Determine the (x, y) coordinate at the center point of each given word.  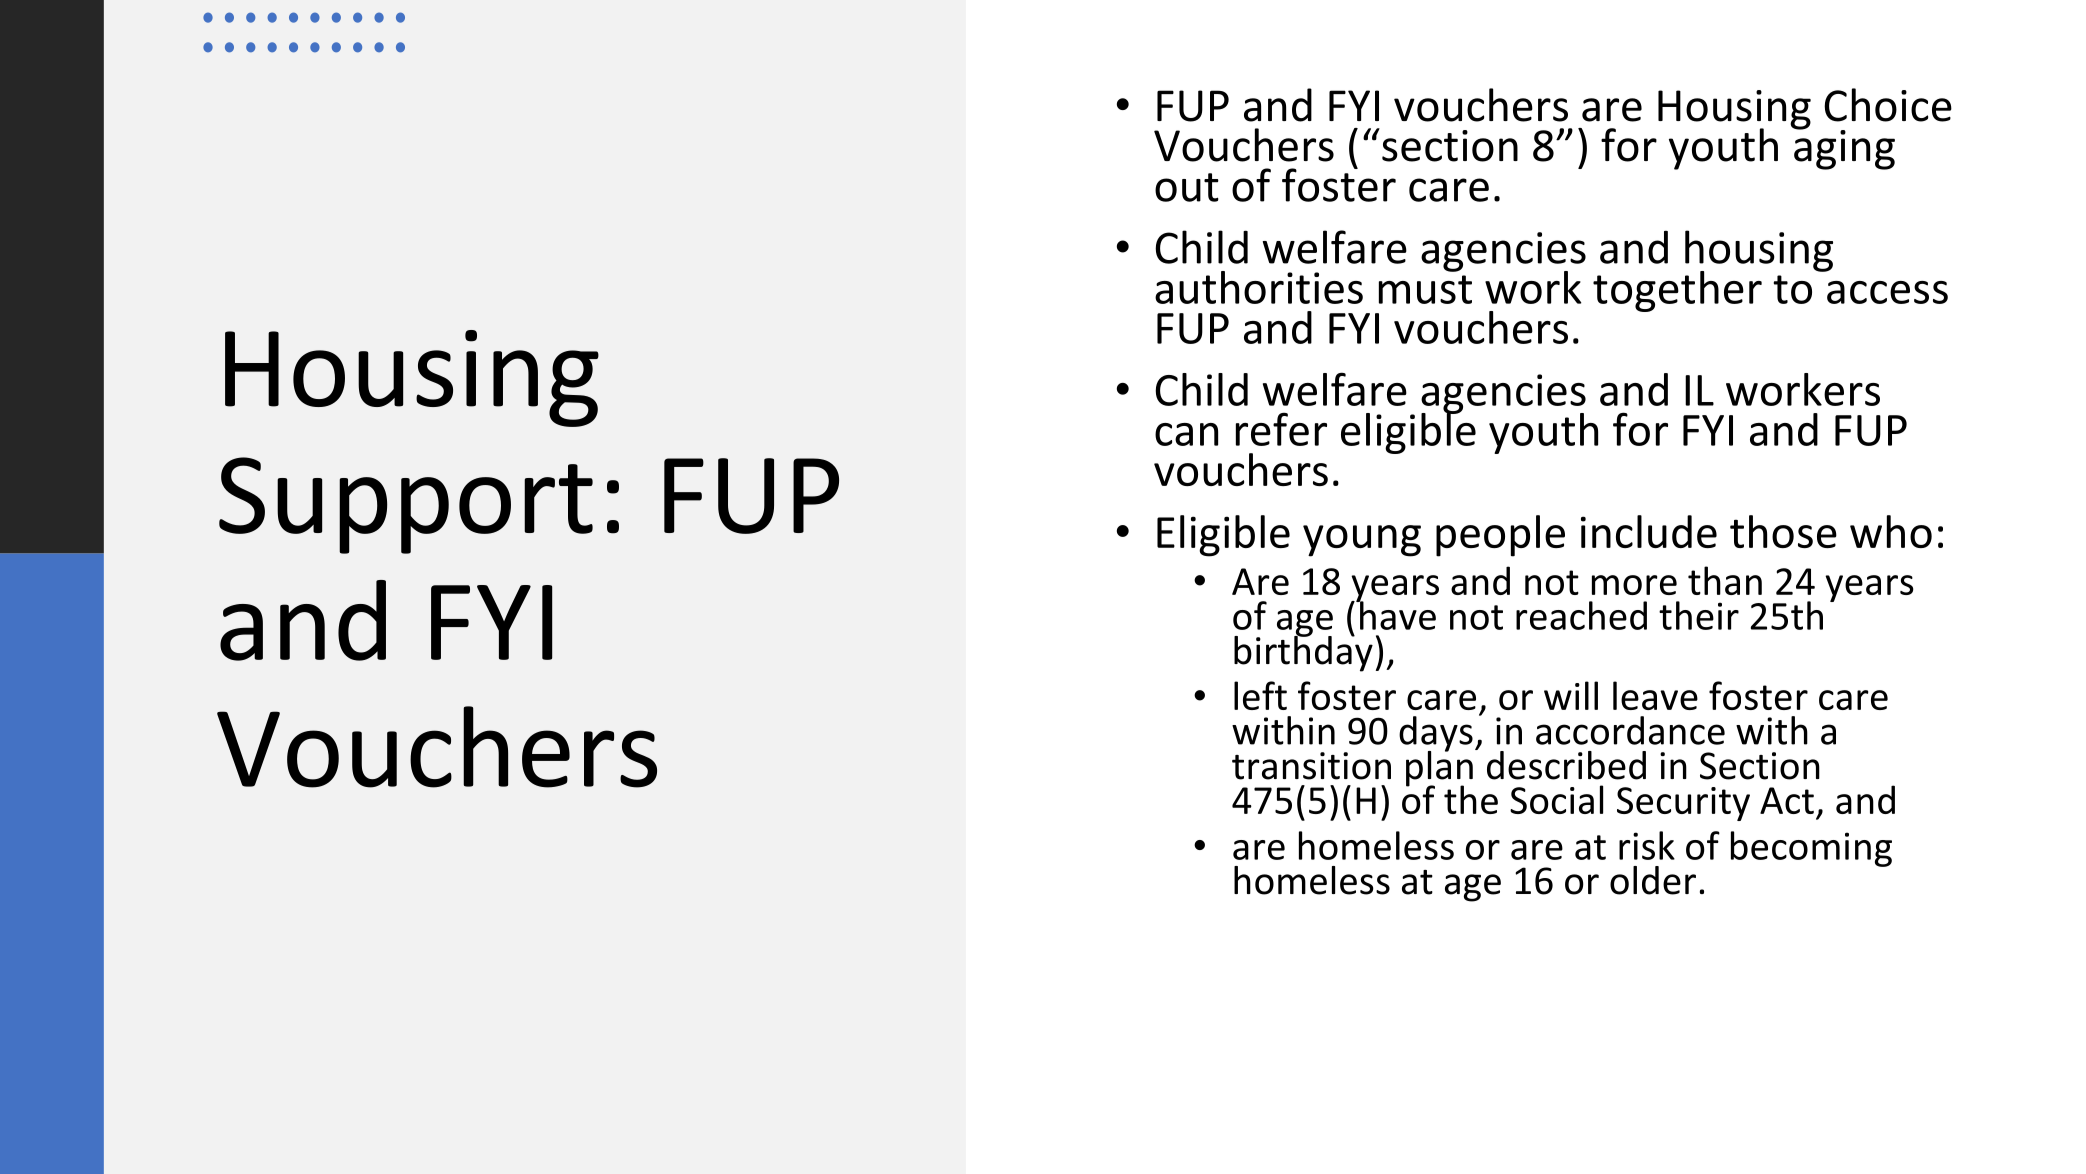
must (1425, 289)
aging (1844, 149)
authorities (1259, 287)
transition (1311, 766)
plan (1439, 768)
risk (1647, 845)
